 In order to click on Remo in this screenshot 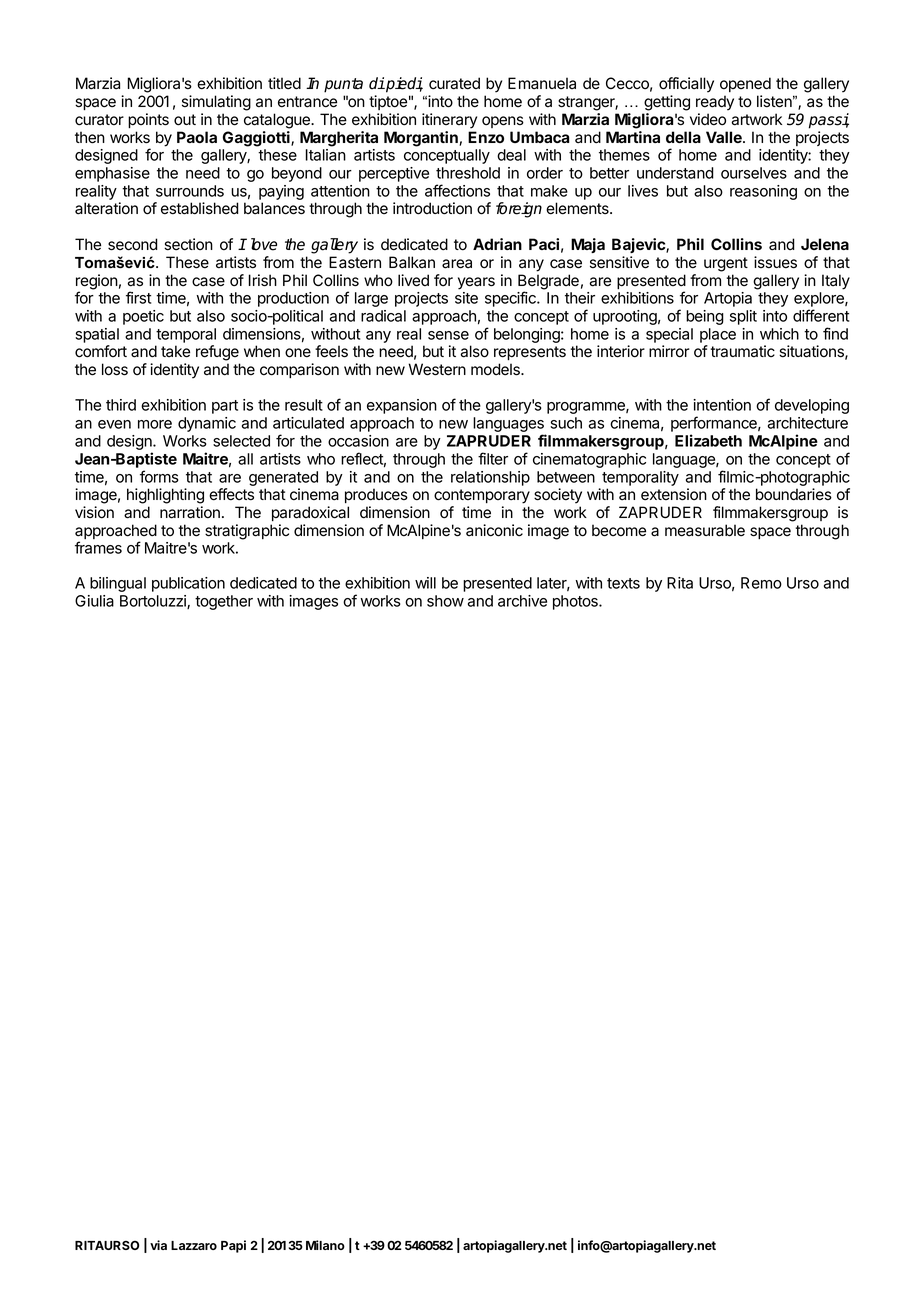, I will do `click(761, 583)`.
